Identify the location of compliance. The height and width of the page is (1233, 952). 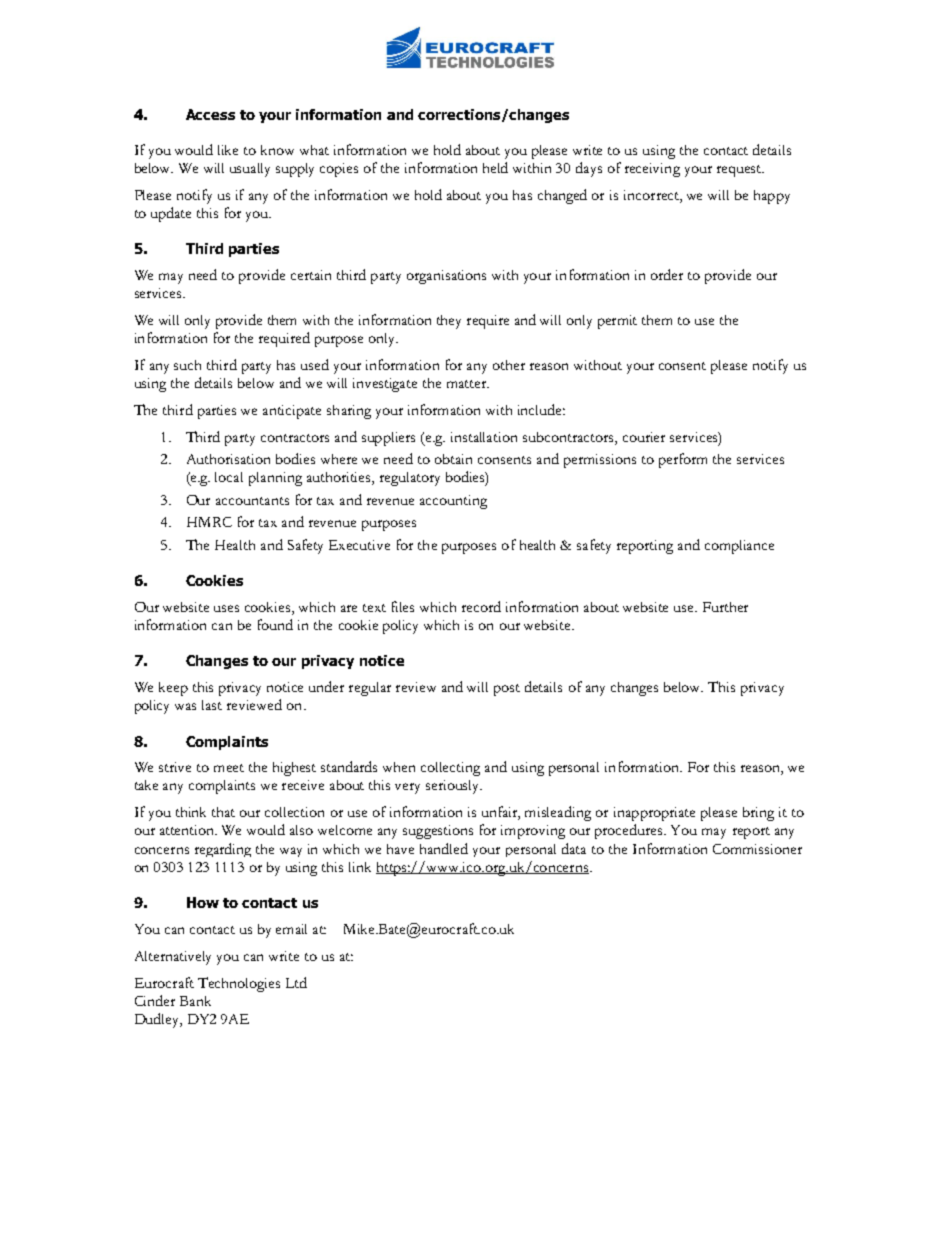
(739, 547).
